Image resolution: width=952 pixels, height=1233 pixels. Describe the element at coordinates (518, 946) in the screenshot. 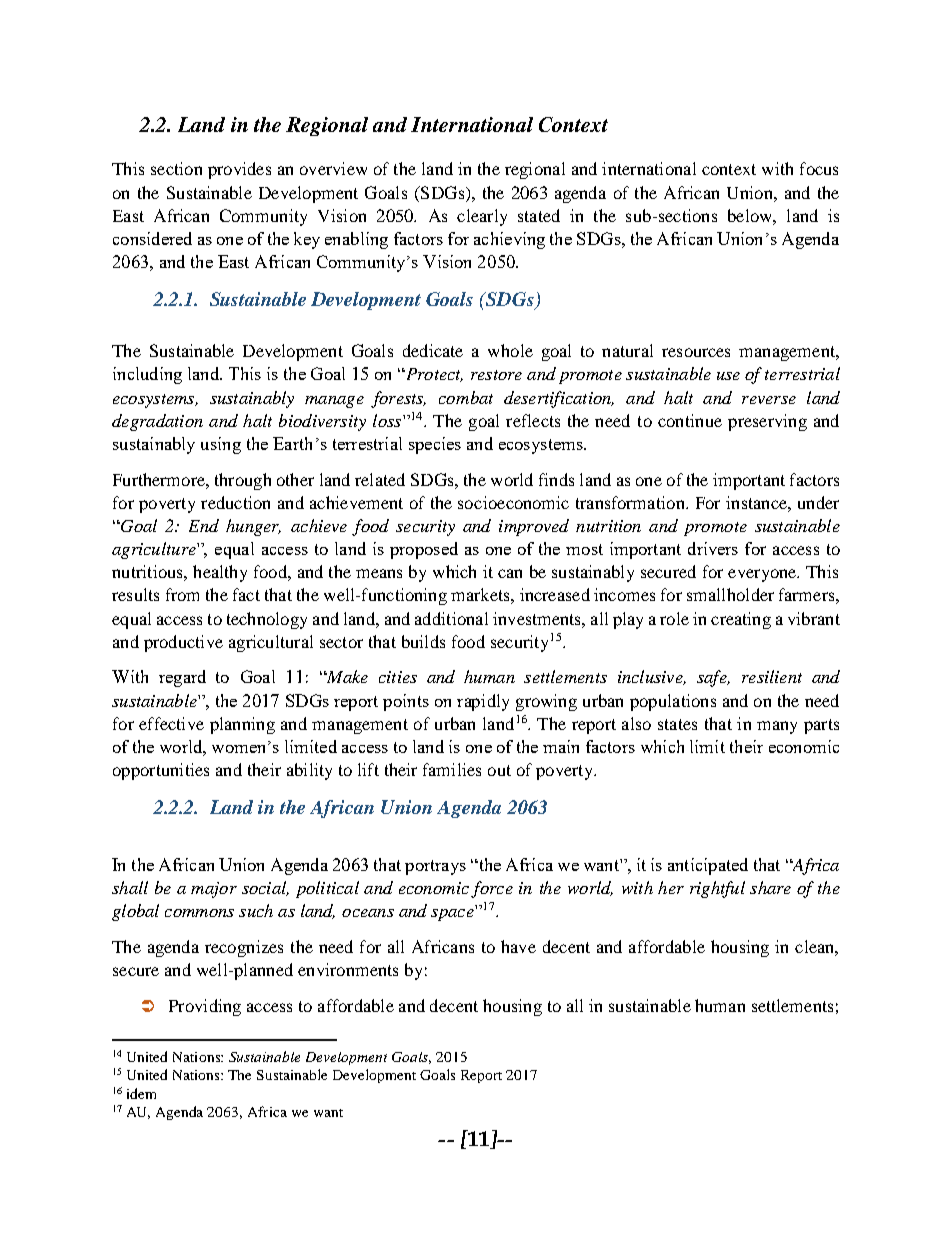

I see `have` at that location.
